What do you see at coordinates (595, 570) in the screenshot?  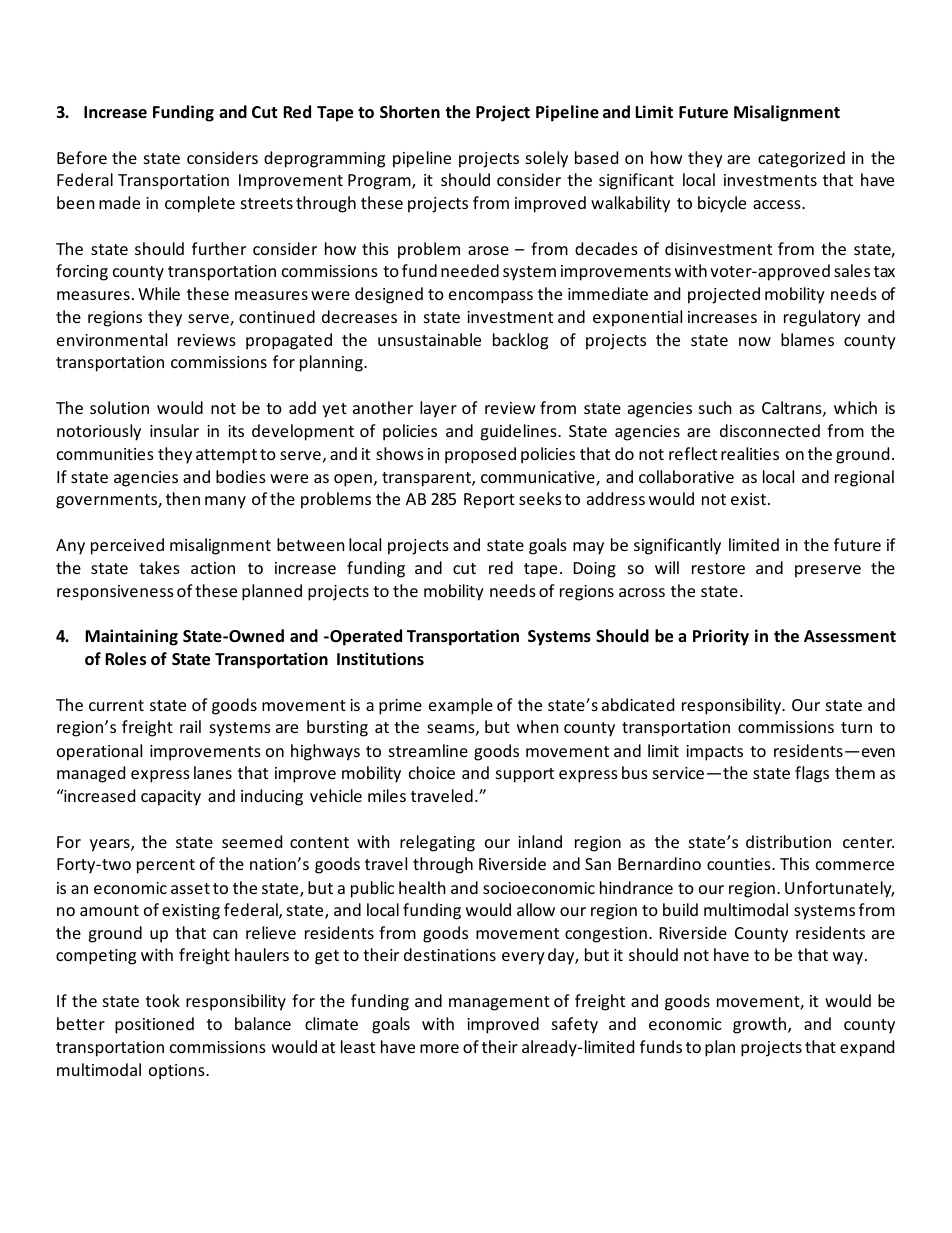 I see `Doing` at bounding box center [595, 570].
